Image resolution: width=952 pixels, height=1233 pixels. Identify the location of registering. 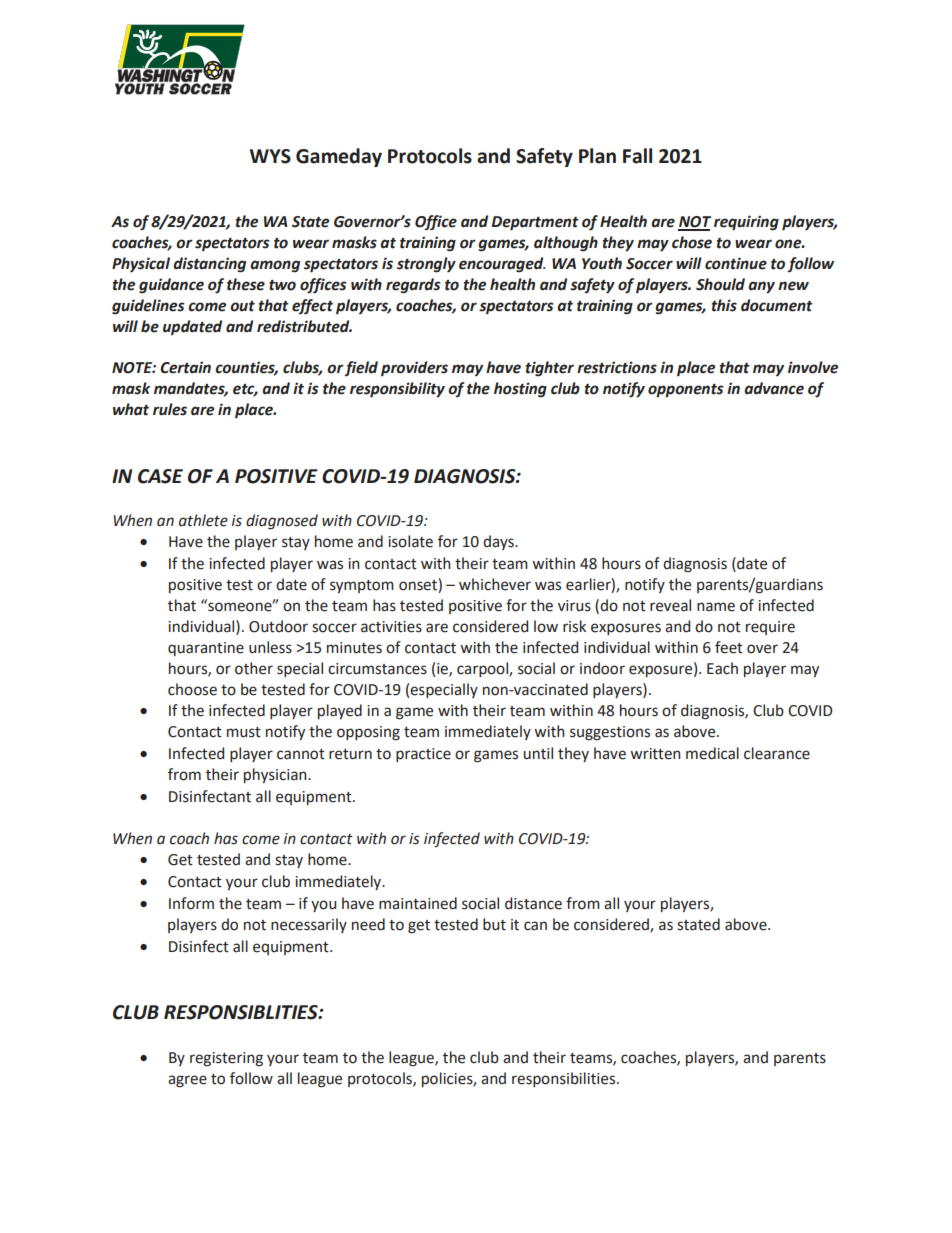
(226, 1059).
